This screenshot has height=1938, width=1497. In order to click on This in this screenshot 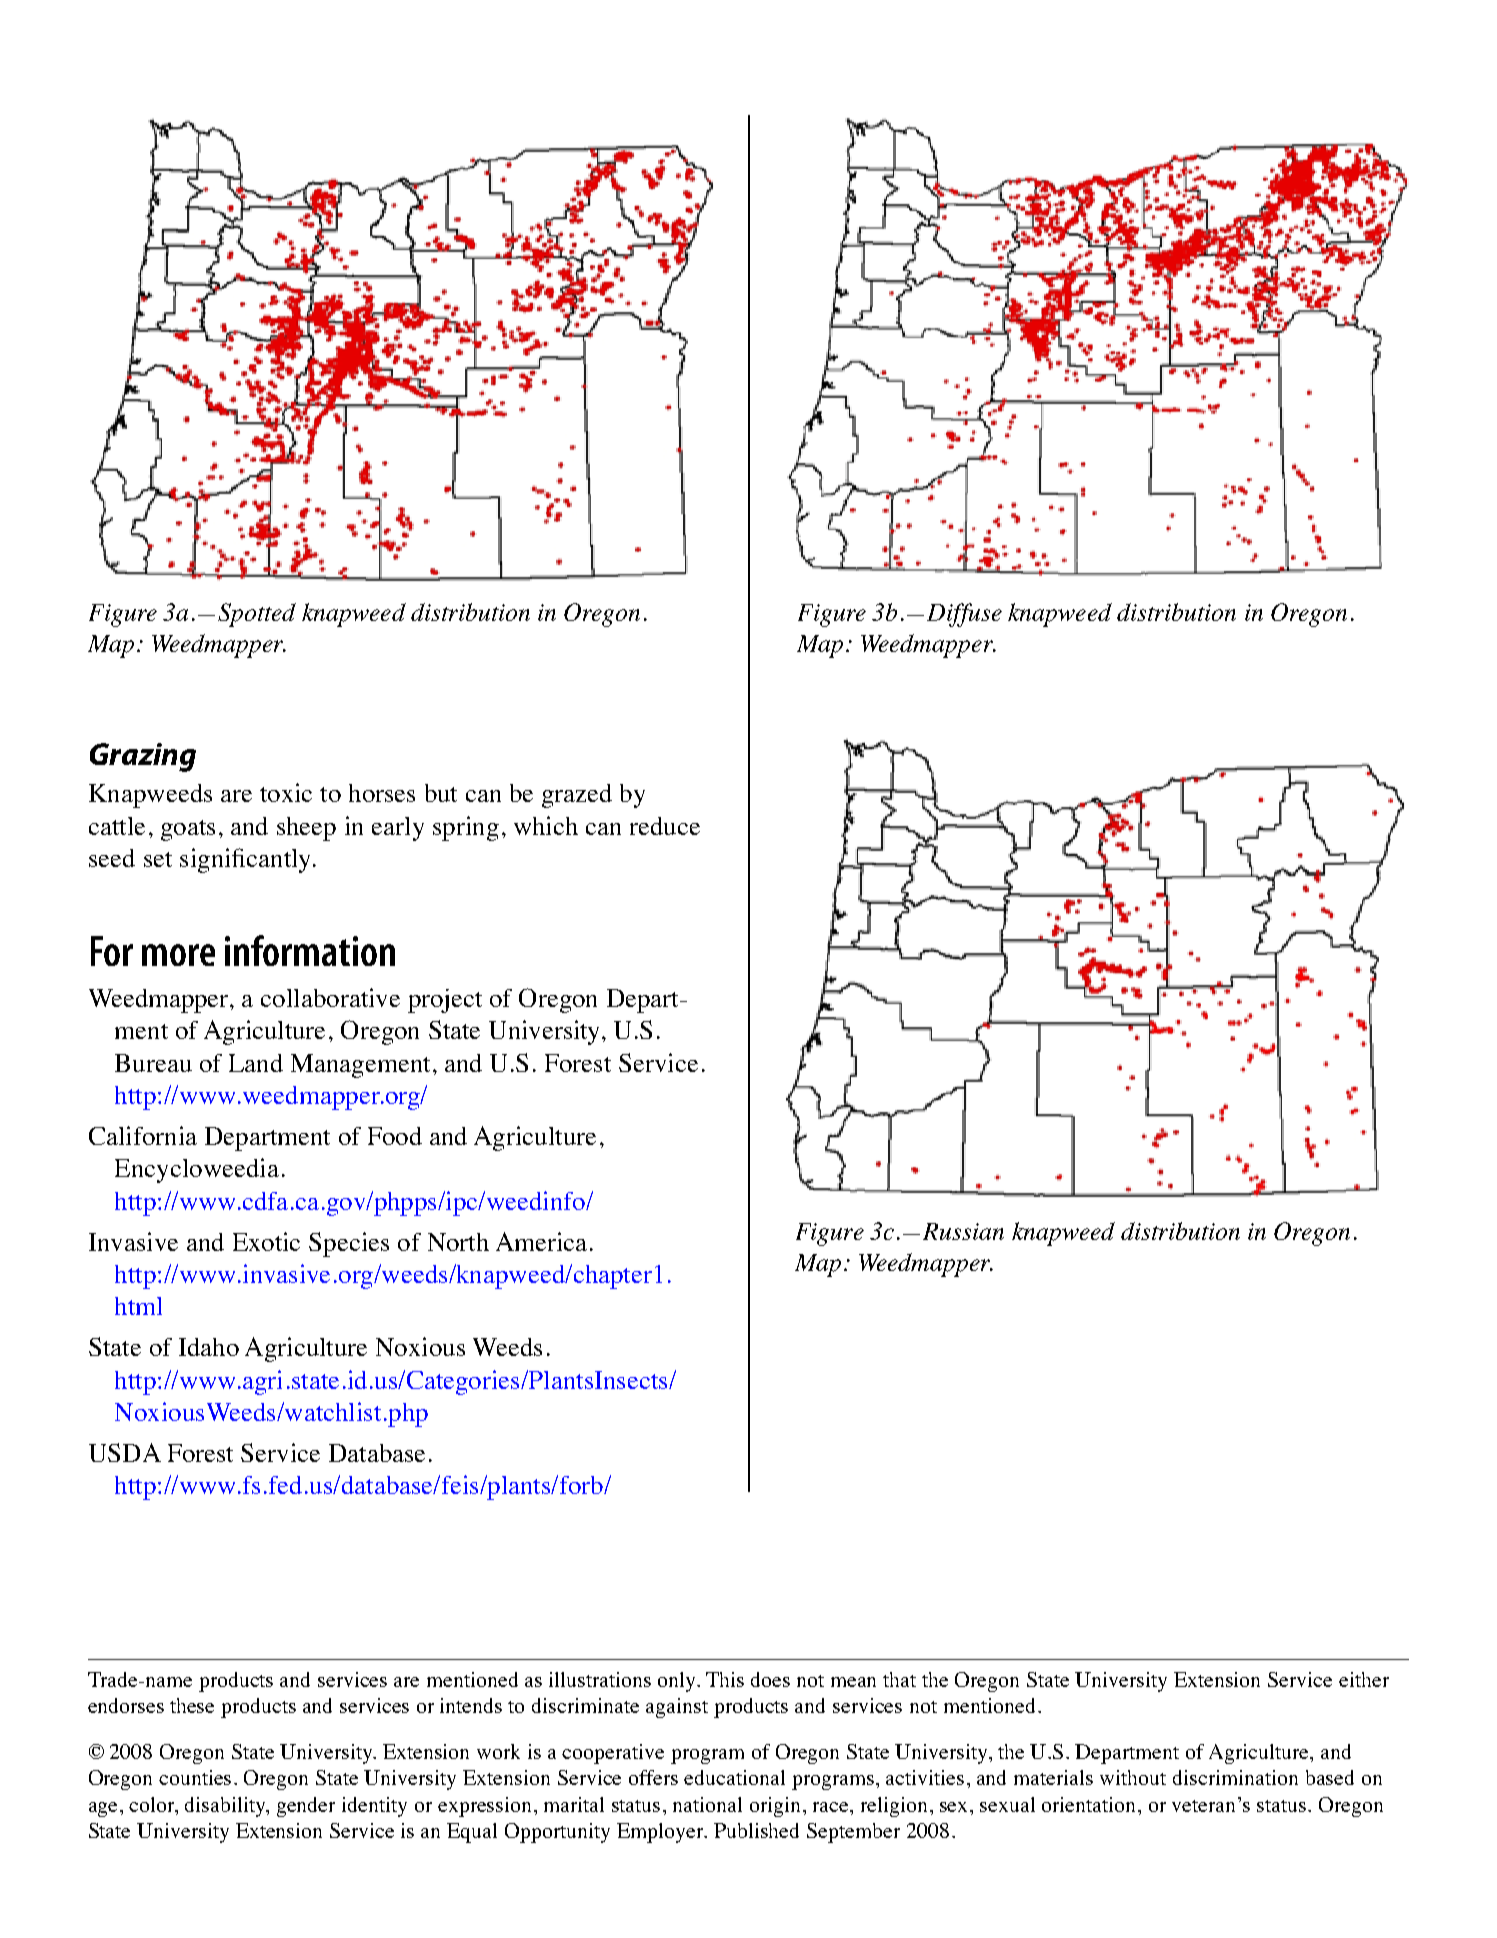, I will do `click(725, 1679)`.
